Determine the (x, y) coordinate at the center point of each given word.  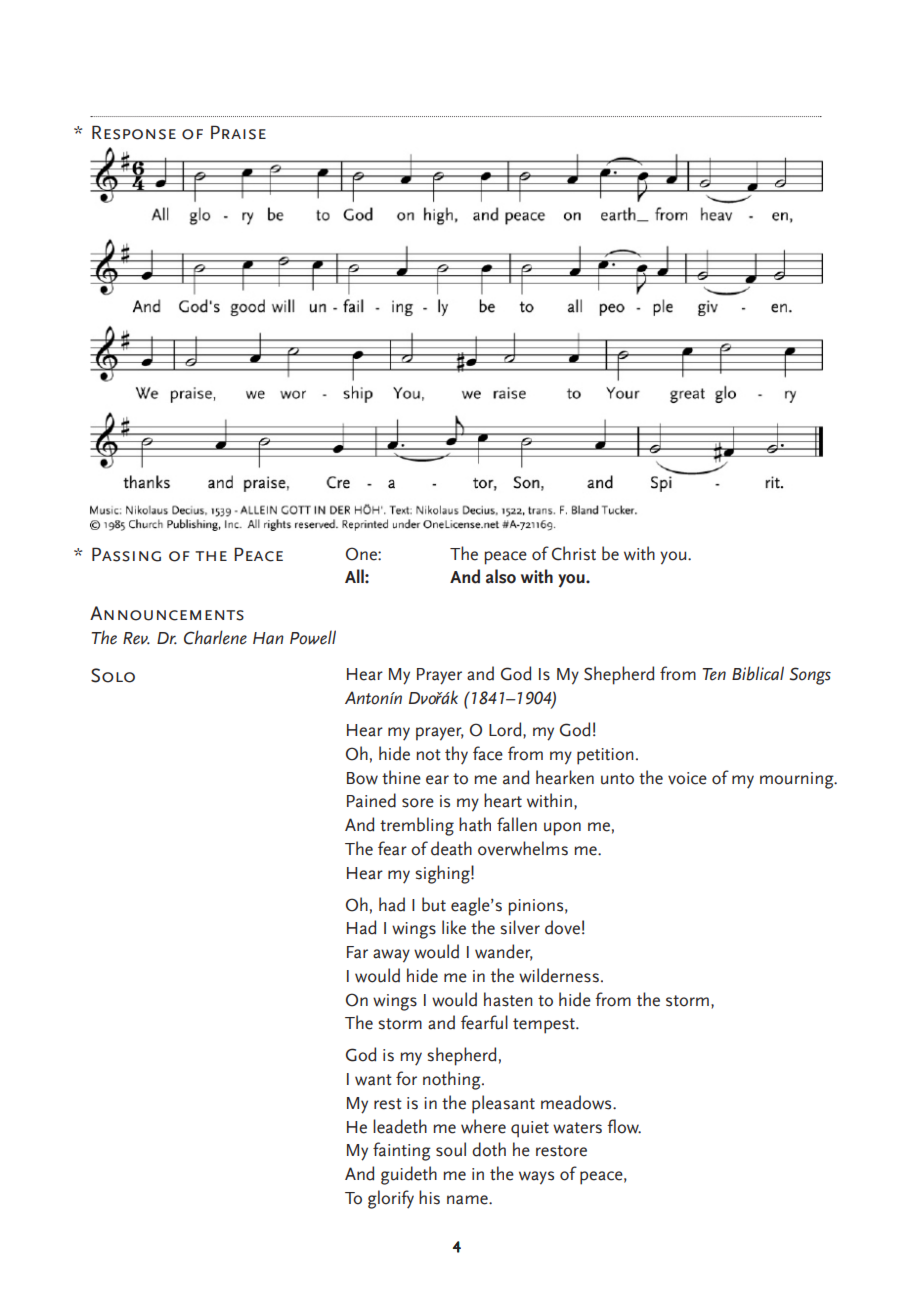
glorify (391, 1199)
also (501, 576)
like (454, 927)
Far (357, 952)
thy (456, 755)
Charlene (215, 637)
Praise (238, 132)
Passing (126, 554)
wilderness (559, 975)
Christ (574, 553)
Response (134, 132)
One (362, 554)
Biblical (758, 673)
